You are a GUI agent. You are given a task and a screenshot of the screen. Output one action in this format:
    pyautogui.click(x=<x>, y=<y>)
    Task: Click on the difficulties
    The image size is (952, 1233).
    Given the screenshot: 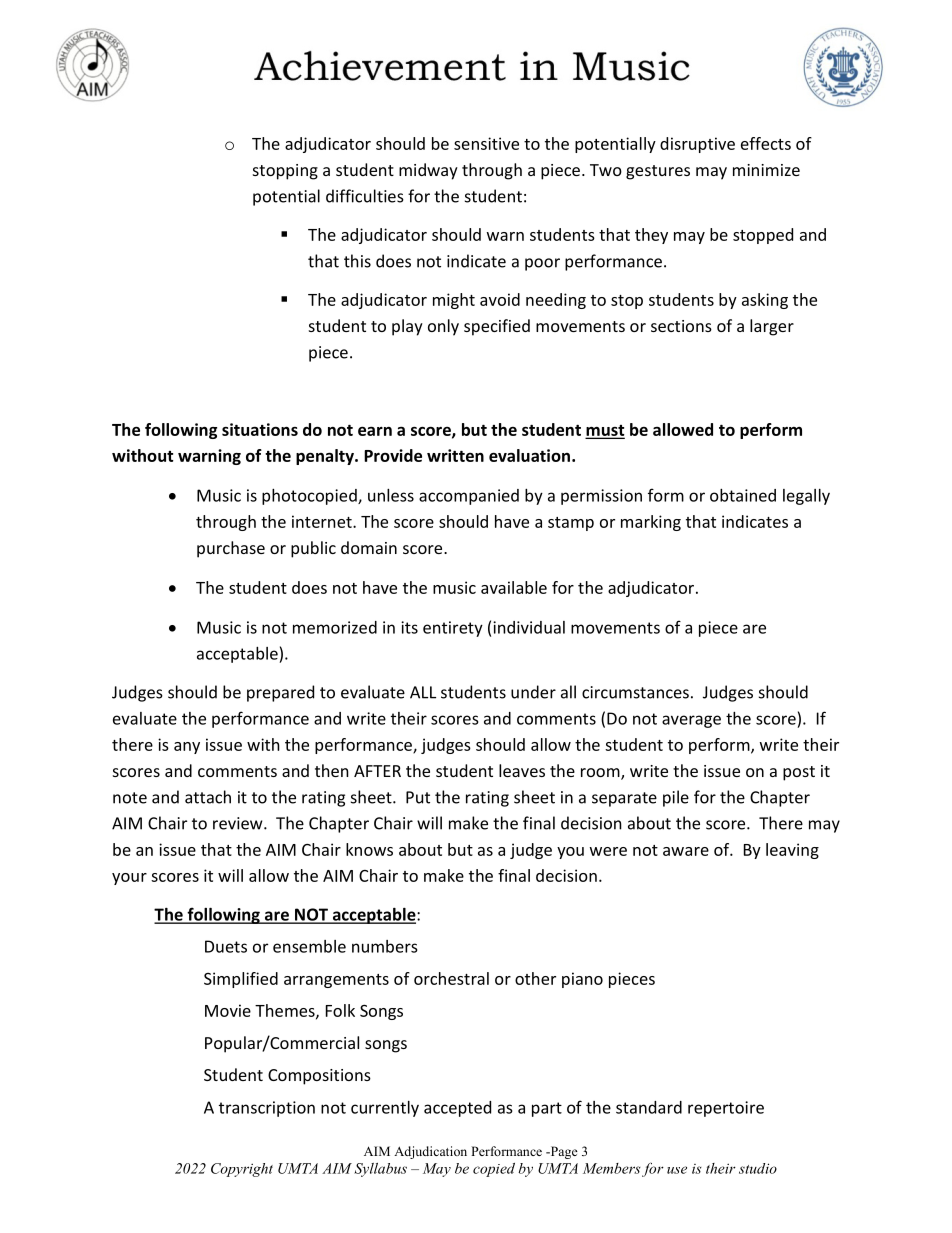 What is the action you would take?
    pyautogui.click(x=365, y=196)
